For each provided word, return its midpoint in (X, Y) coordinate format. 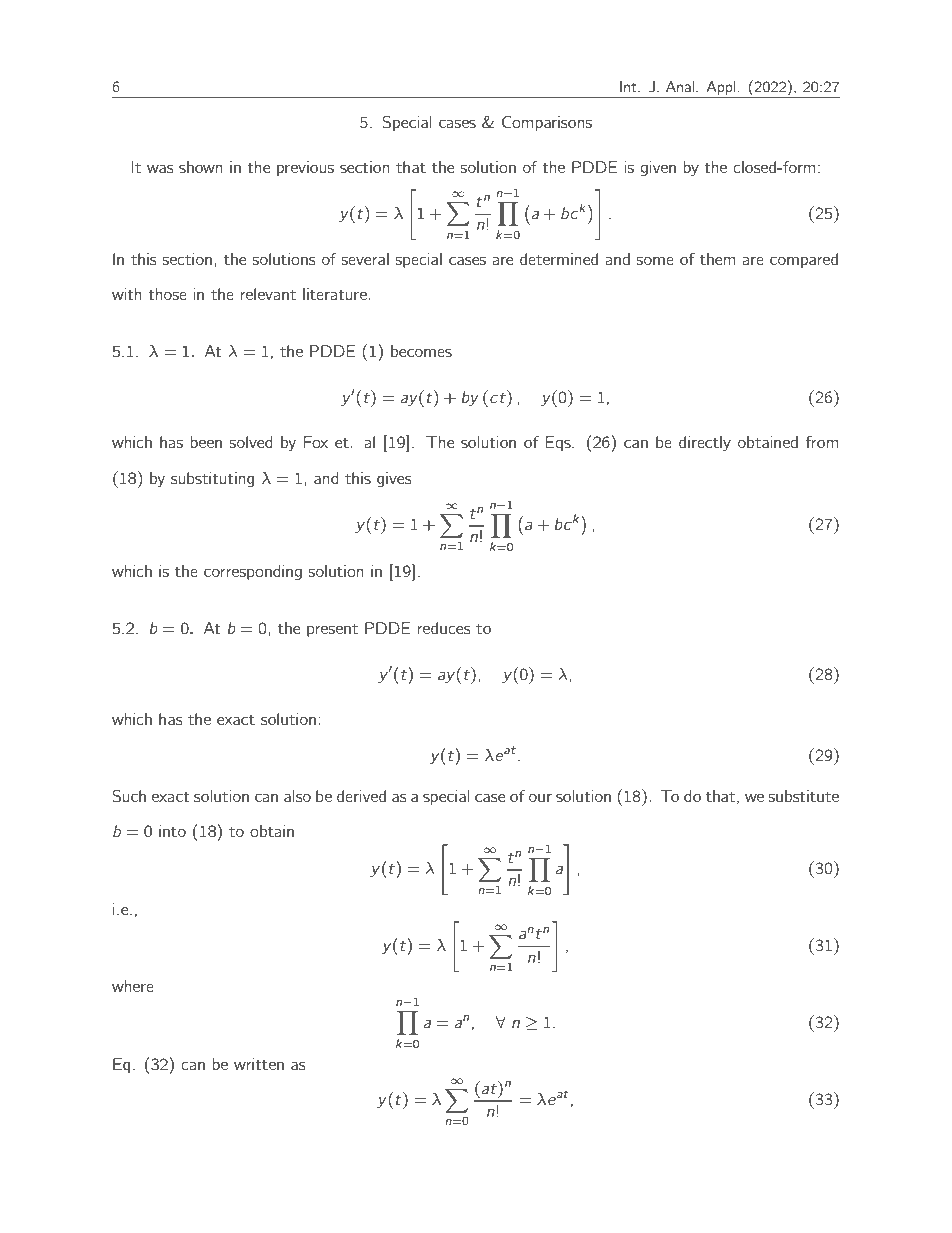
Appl (721, 88)
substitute (804, 796)
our (540, 797)
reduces (444, 628)
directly (705, 443)
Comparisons (547, 123)
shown (200, 167)
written (259, 1064)
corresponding (253, 572)
